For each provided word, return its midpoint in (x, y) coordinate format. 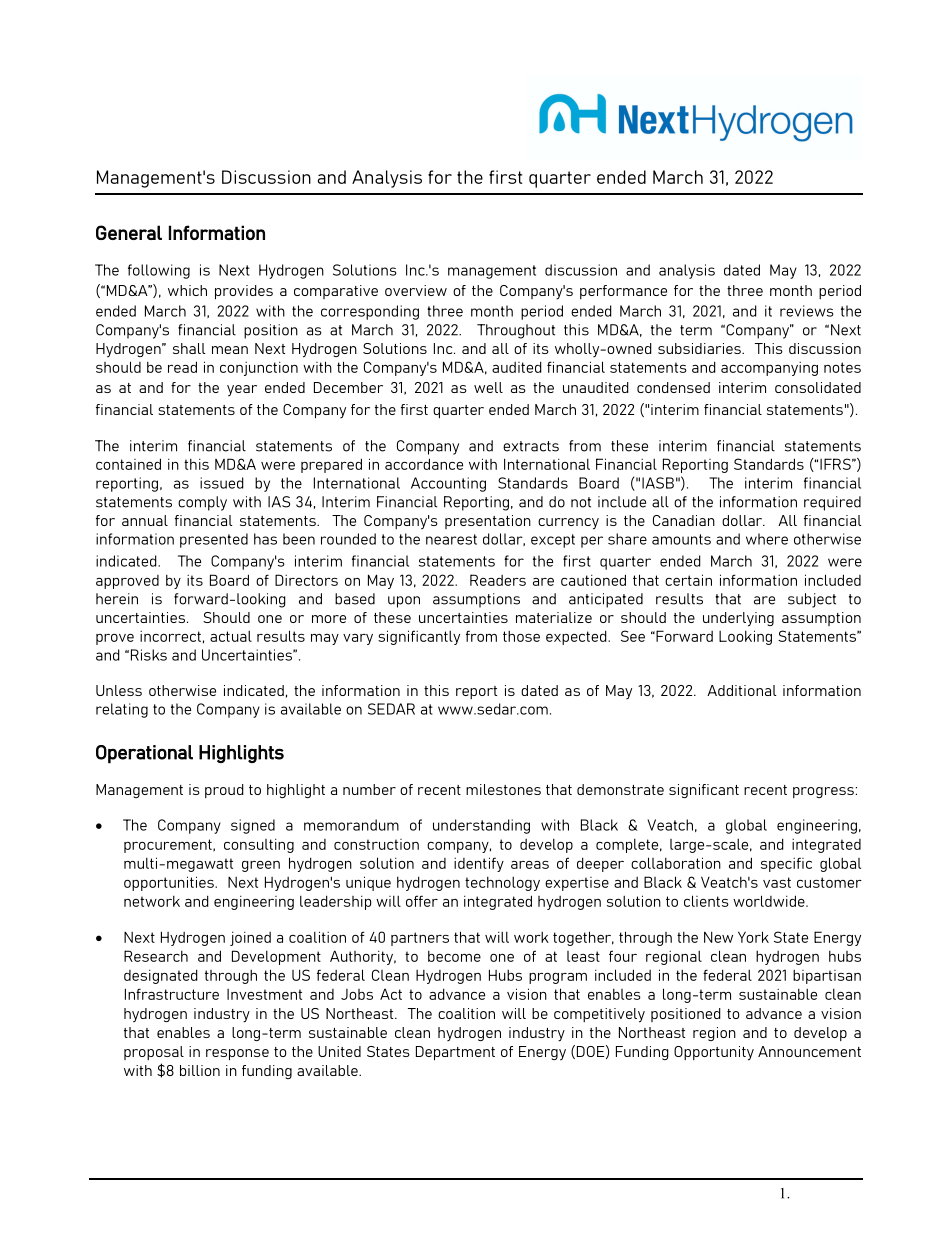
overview (416, 290)
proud (224, 791)
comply (202, 503)
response (237, 1054)
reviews (807, 311)
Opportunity (714, 1053)
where (767, 539)
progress (823, 792)
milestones (503, 789)
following (159, 271)
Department (455, 1053)
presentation (488, 522)
